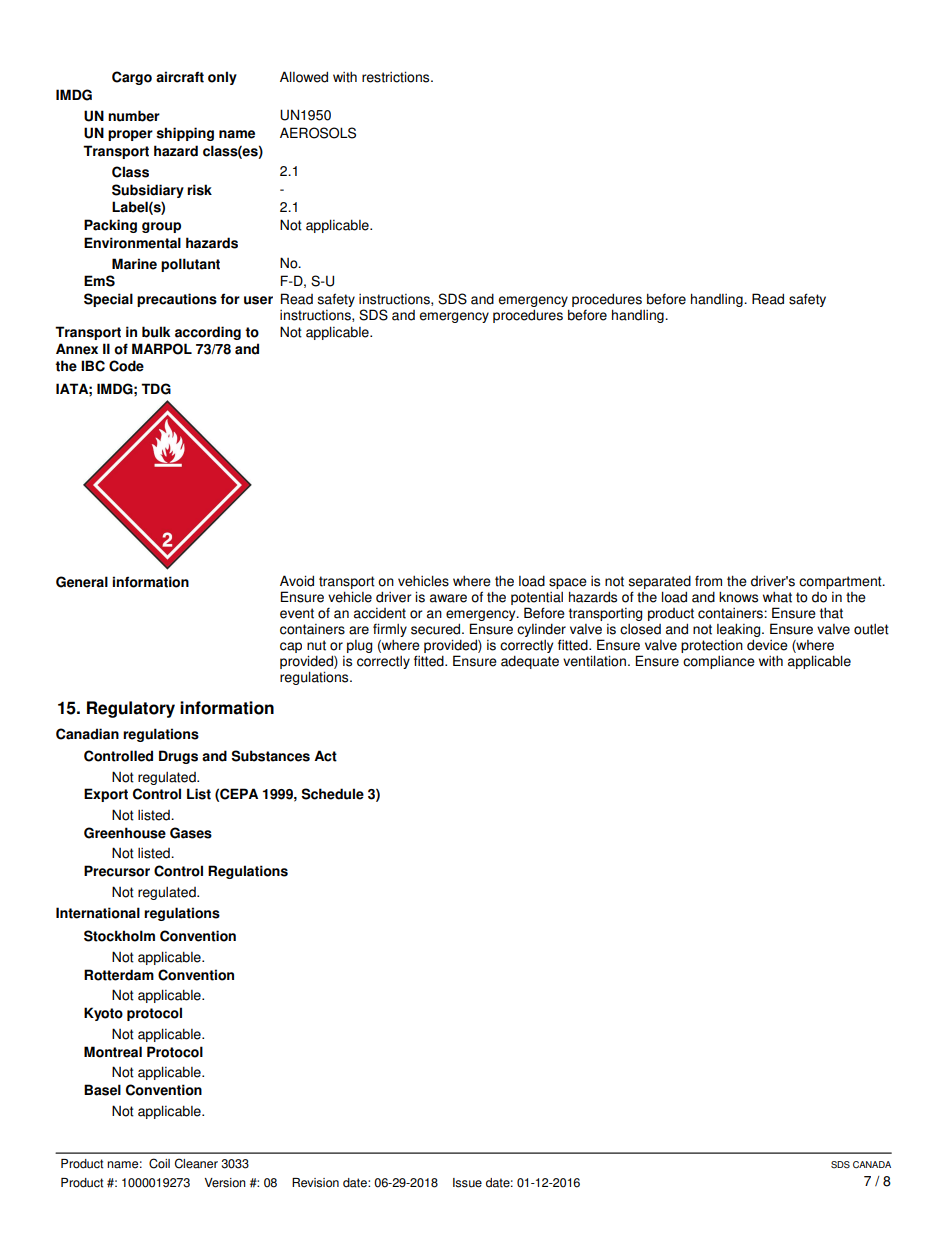 The width and height of the screenshot is (952, 1233). Describe the element at coordinates (872, 1164) in the screenshot. I see `CANADA` at that location.
